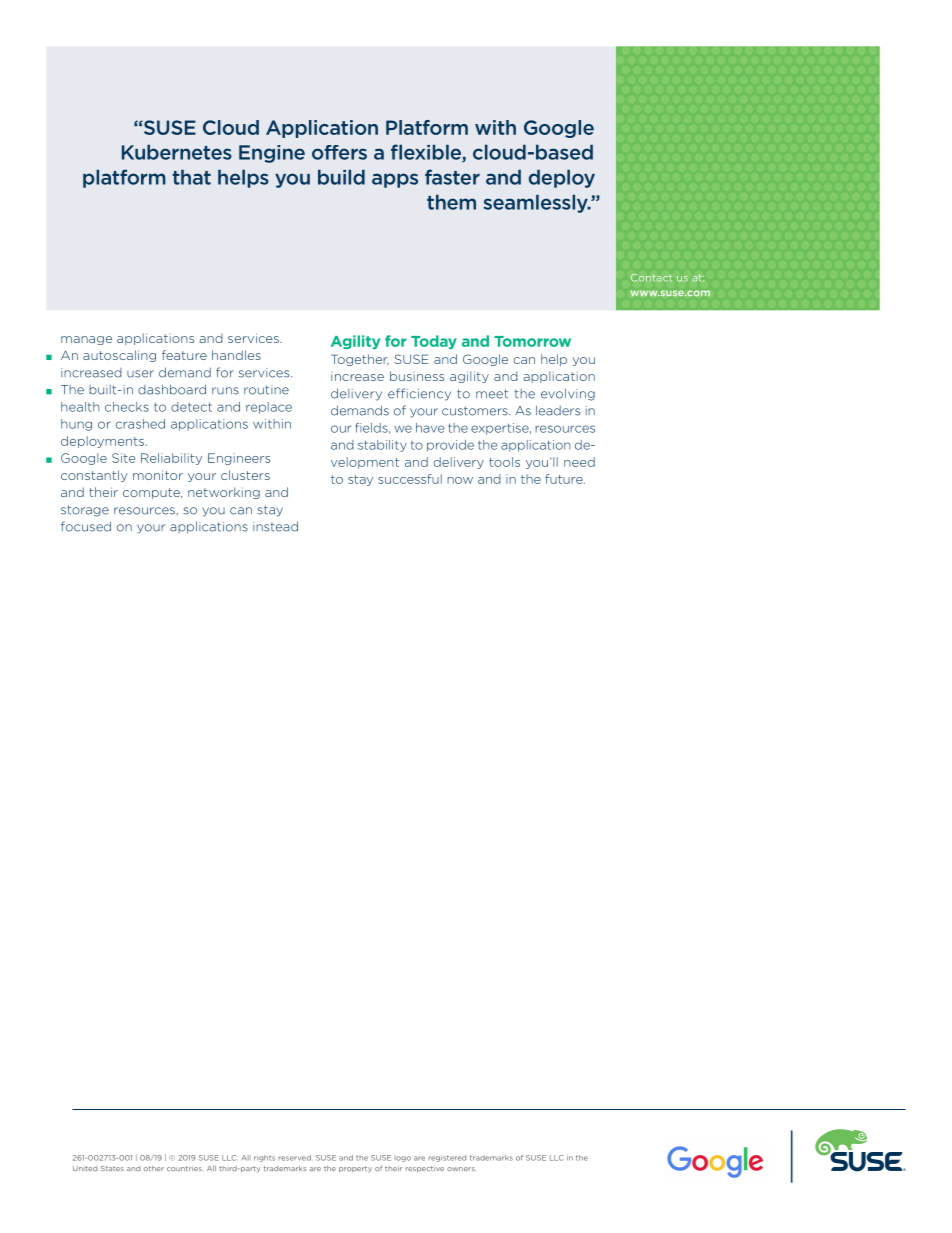 Image resolution: width=952 pixels, height=1233 pixels. I want to click on Contact, so click(651, 278).
